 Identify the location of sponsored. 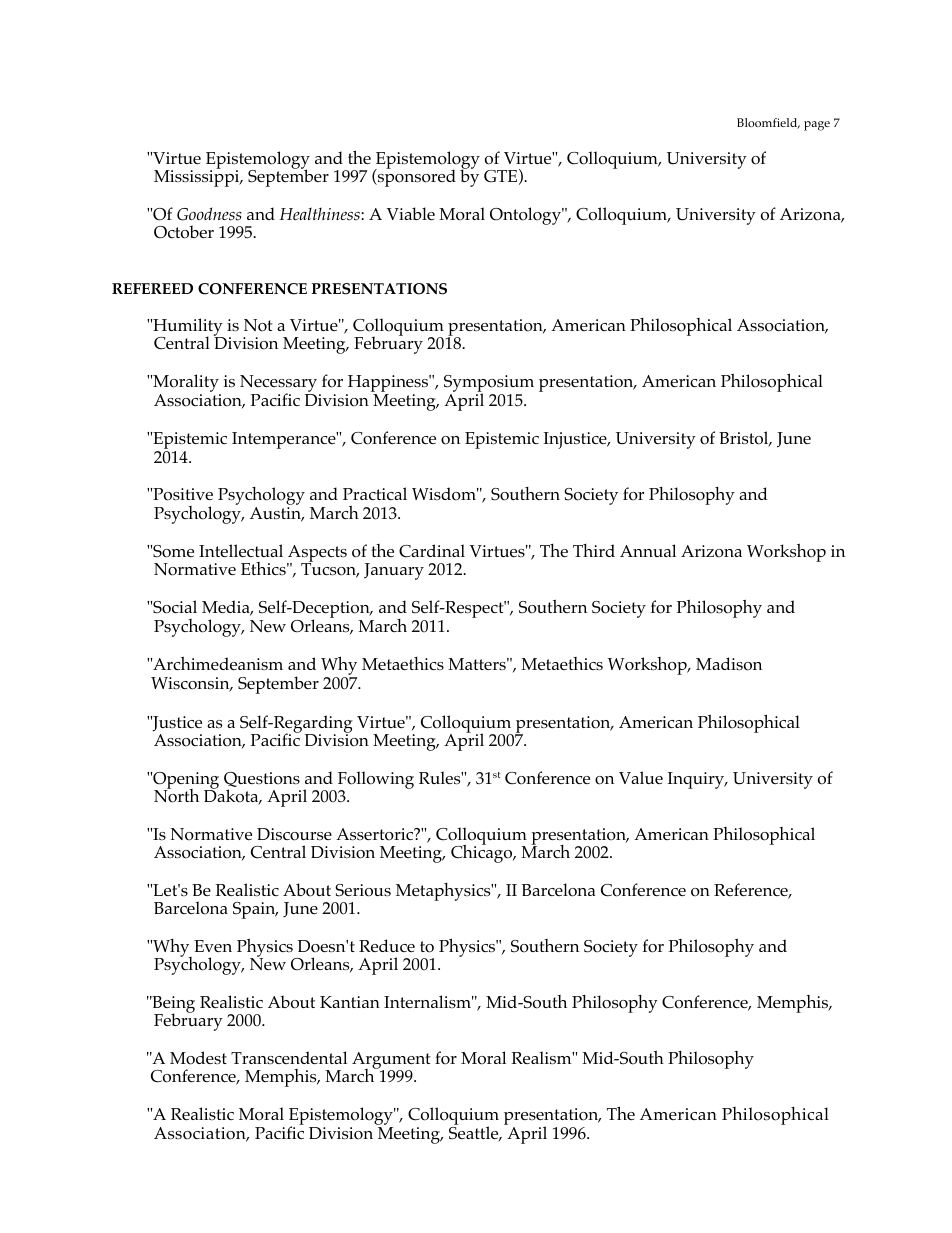
(416, 177).
